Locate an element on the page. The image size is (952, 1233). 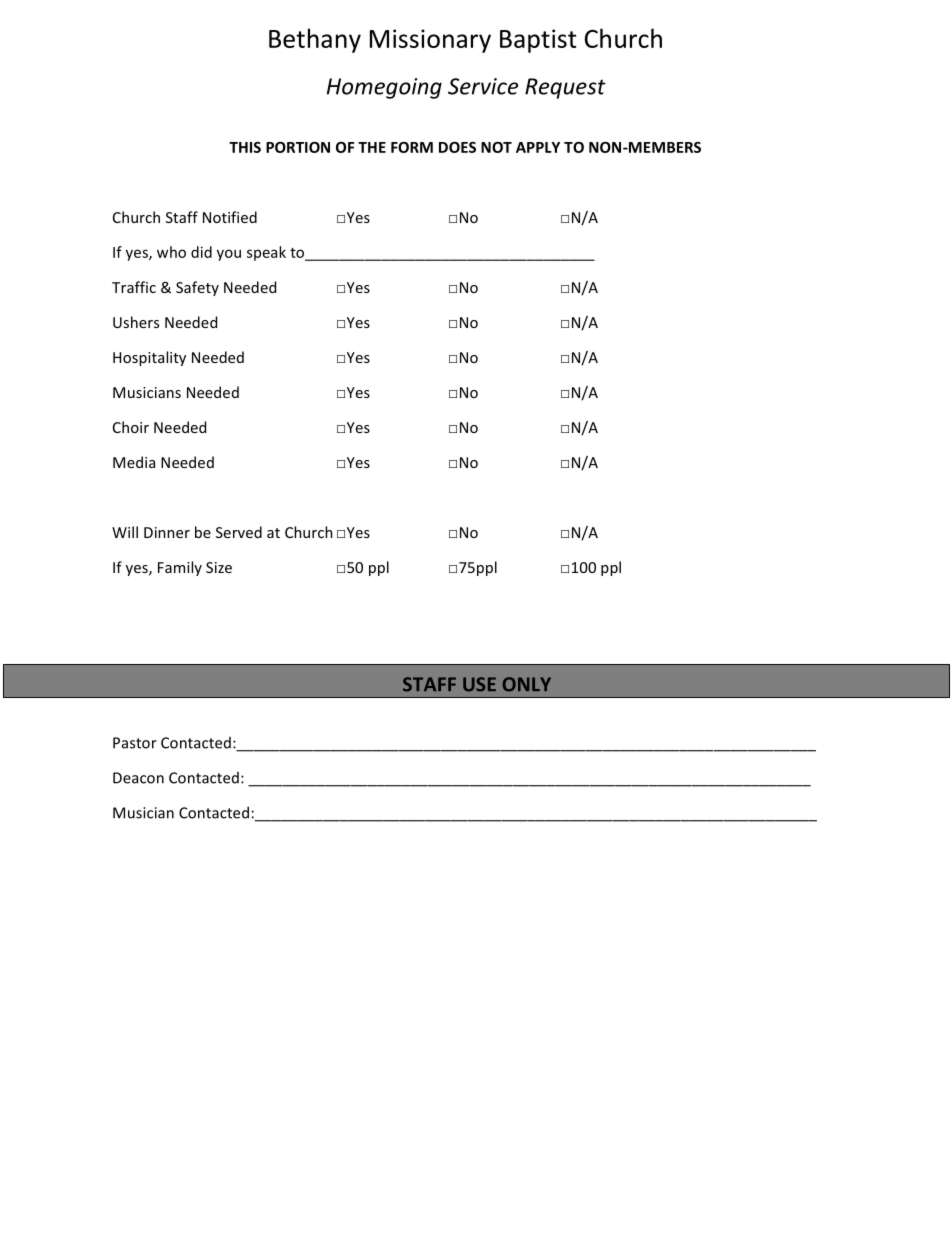
Baptist is located at coordinates (538, 41).
